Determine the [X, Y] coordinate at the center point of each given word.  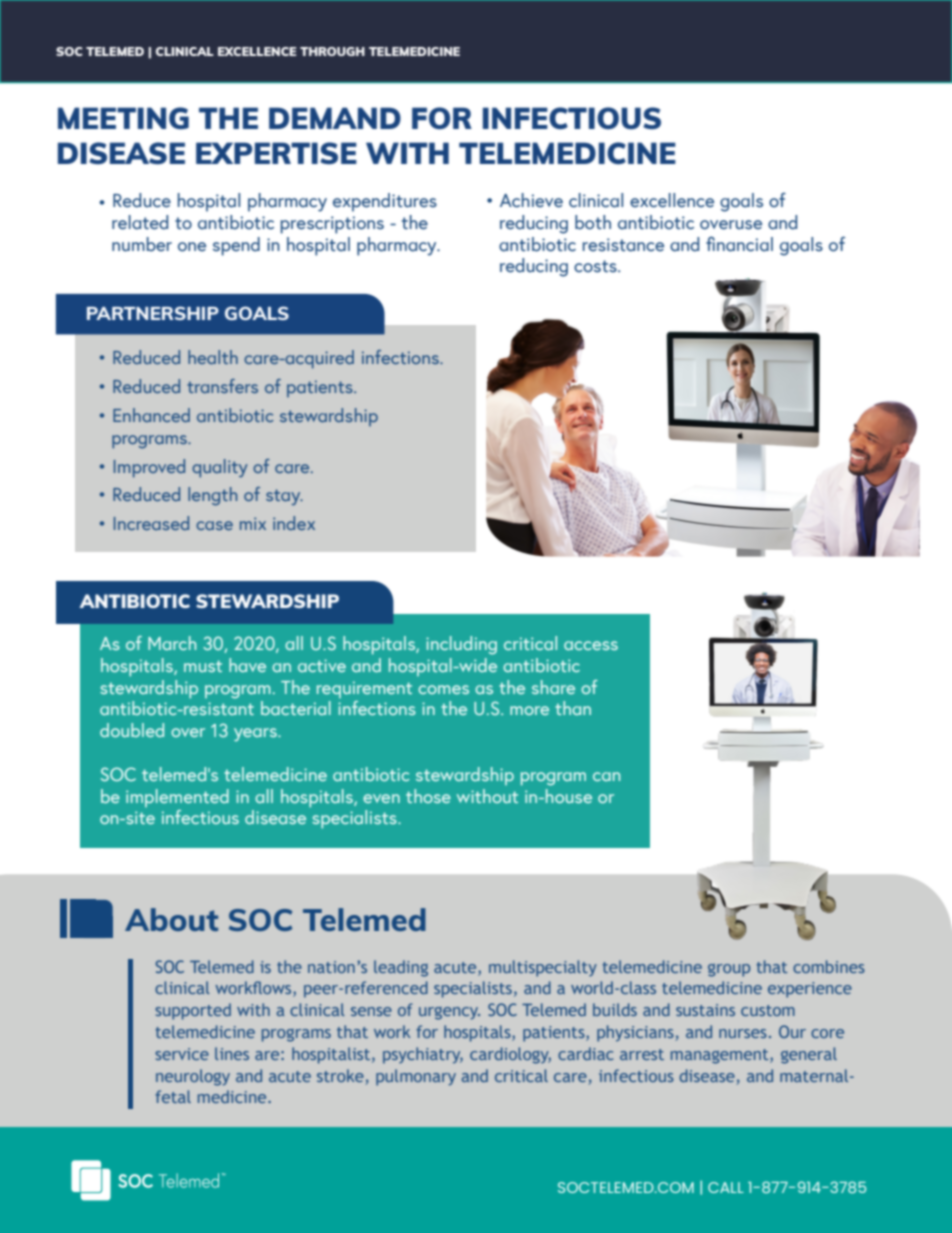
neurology [193, 1077]
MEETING [123, 118]
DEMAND [335, 118]
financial [739, 244]
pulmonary [416, 1077]
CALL [726, 1187]
